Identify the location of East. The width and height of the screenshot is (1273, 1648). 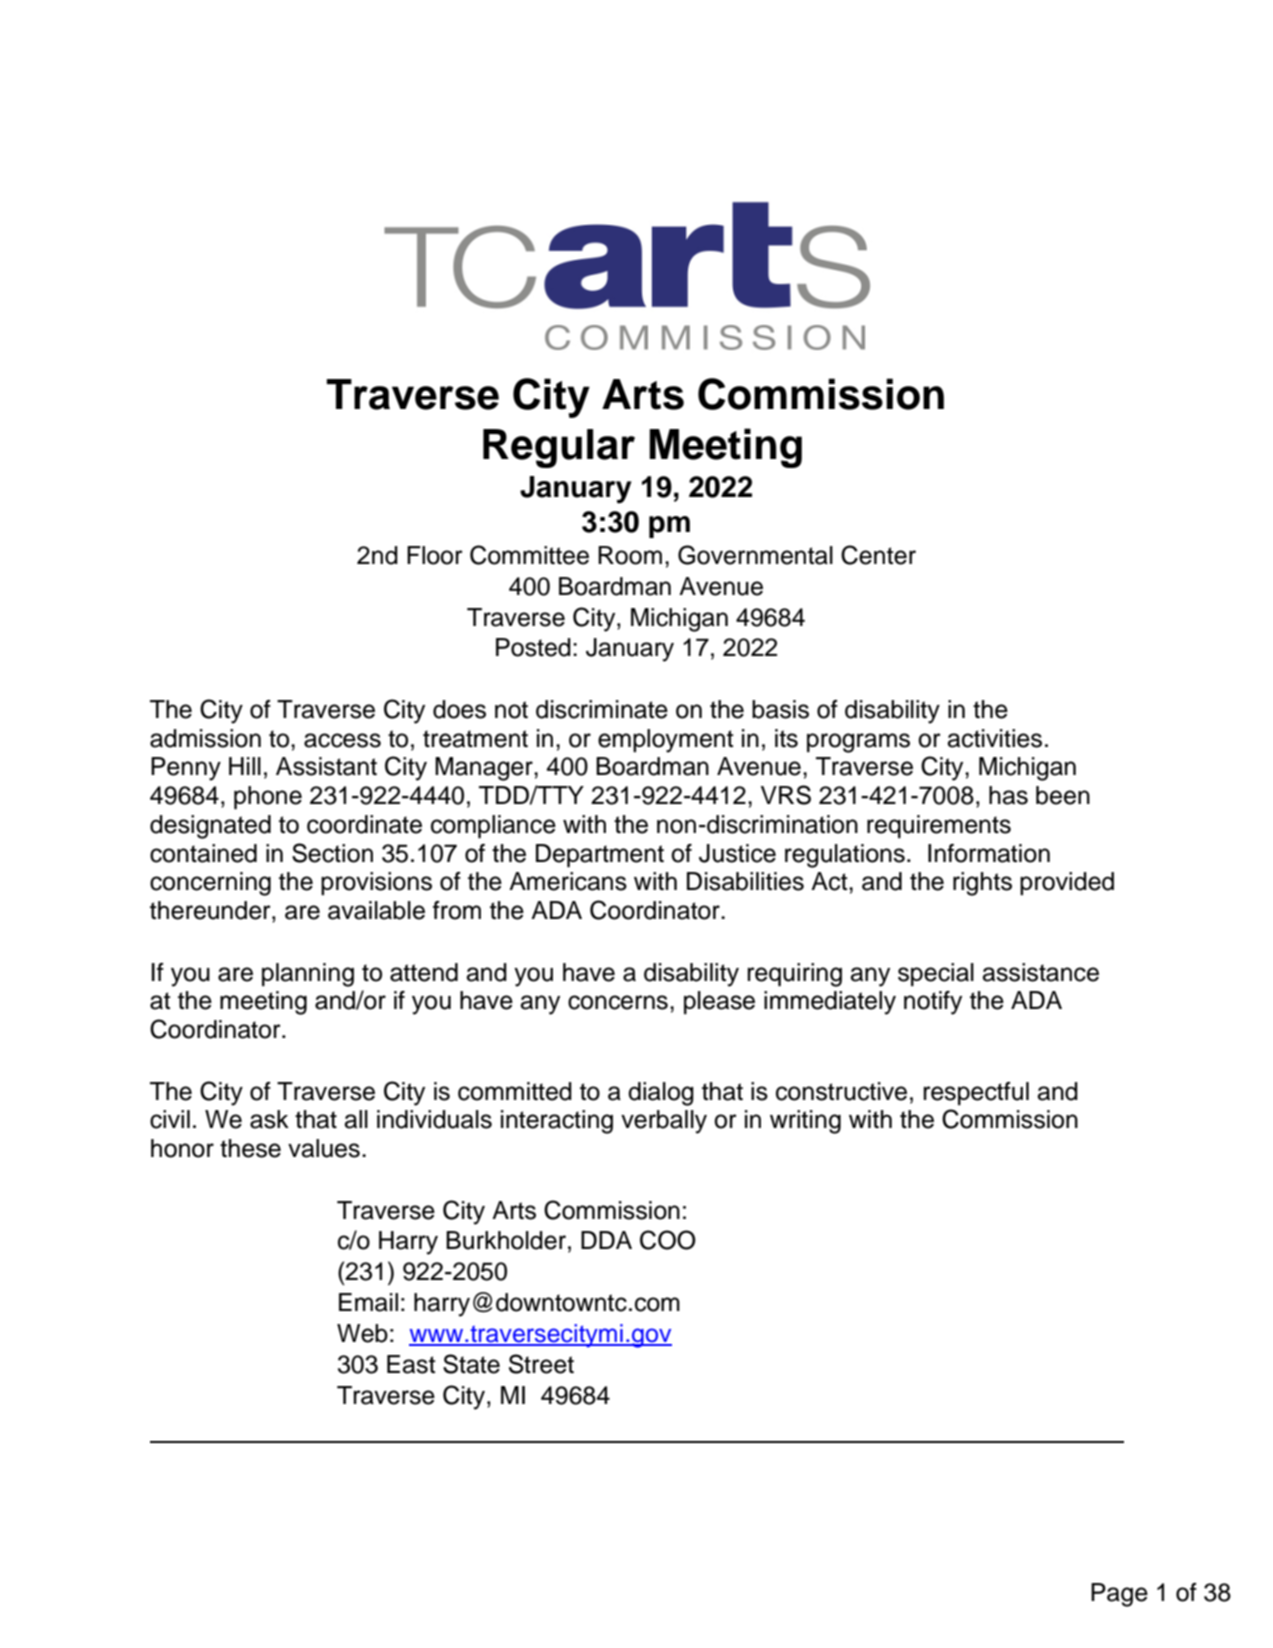
(411, 1364).
